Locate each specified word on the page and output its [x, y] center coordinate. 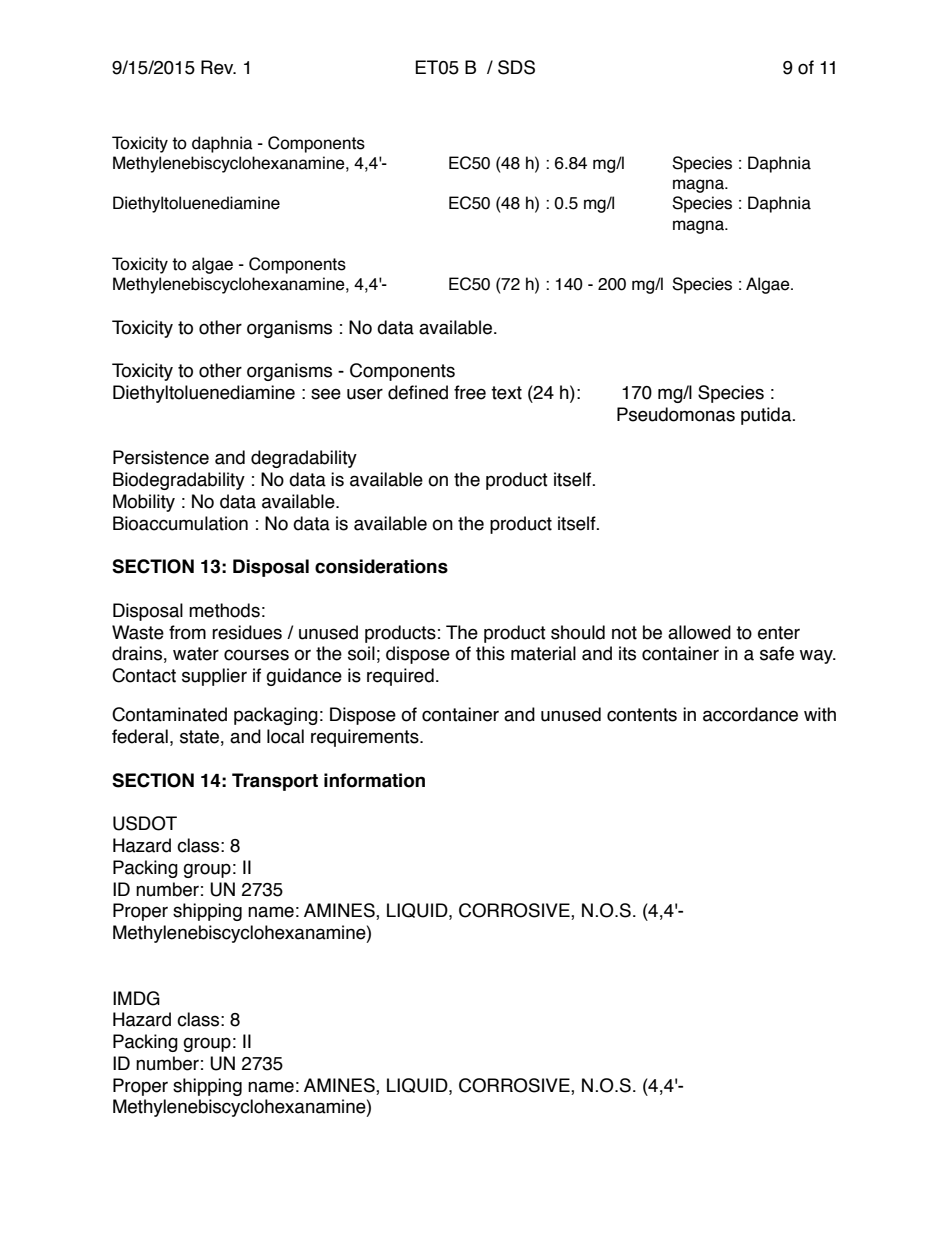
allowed [699, 632]
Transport [275, 782]
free [470, 392]
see [326, 394]
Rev [218, 67]
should [578, 632]
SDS [516, 67]
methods [224, 610]
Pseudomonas [676, 414]
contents [642, 715]
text [506, 393]
